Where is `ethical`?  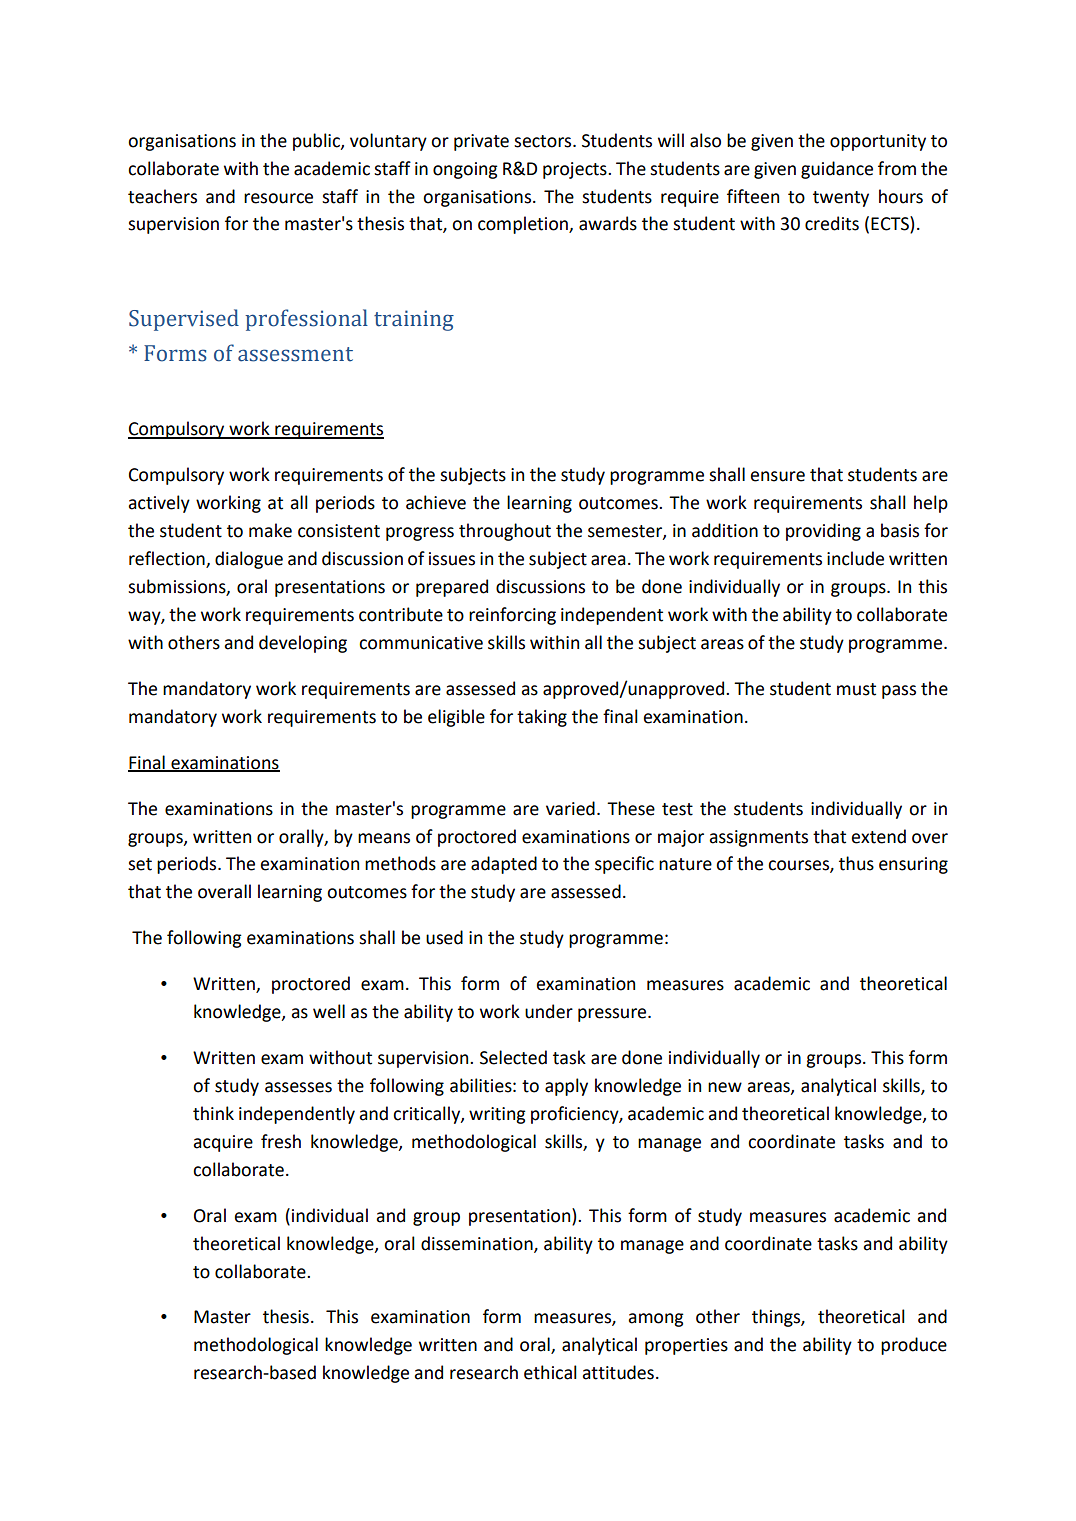 ethical is located at coordinates (550, 1372).
